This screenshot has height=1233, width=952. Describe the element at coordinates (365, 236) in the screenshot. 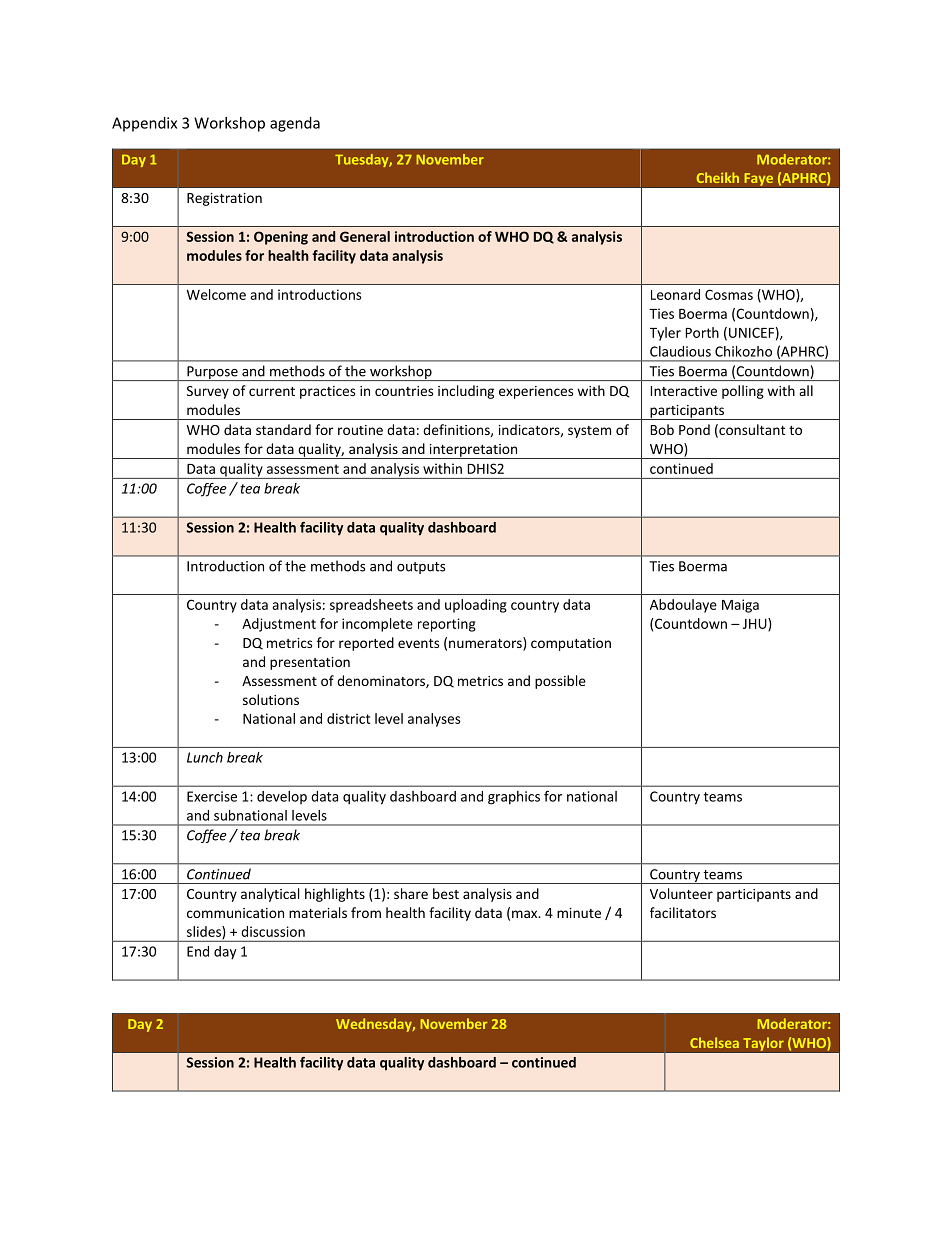

I see `General` at that location.
